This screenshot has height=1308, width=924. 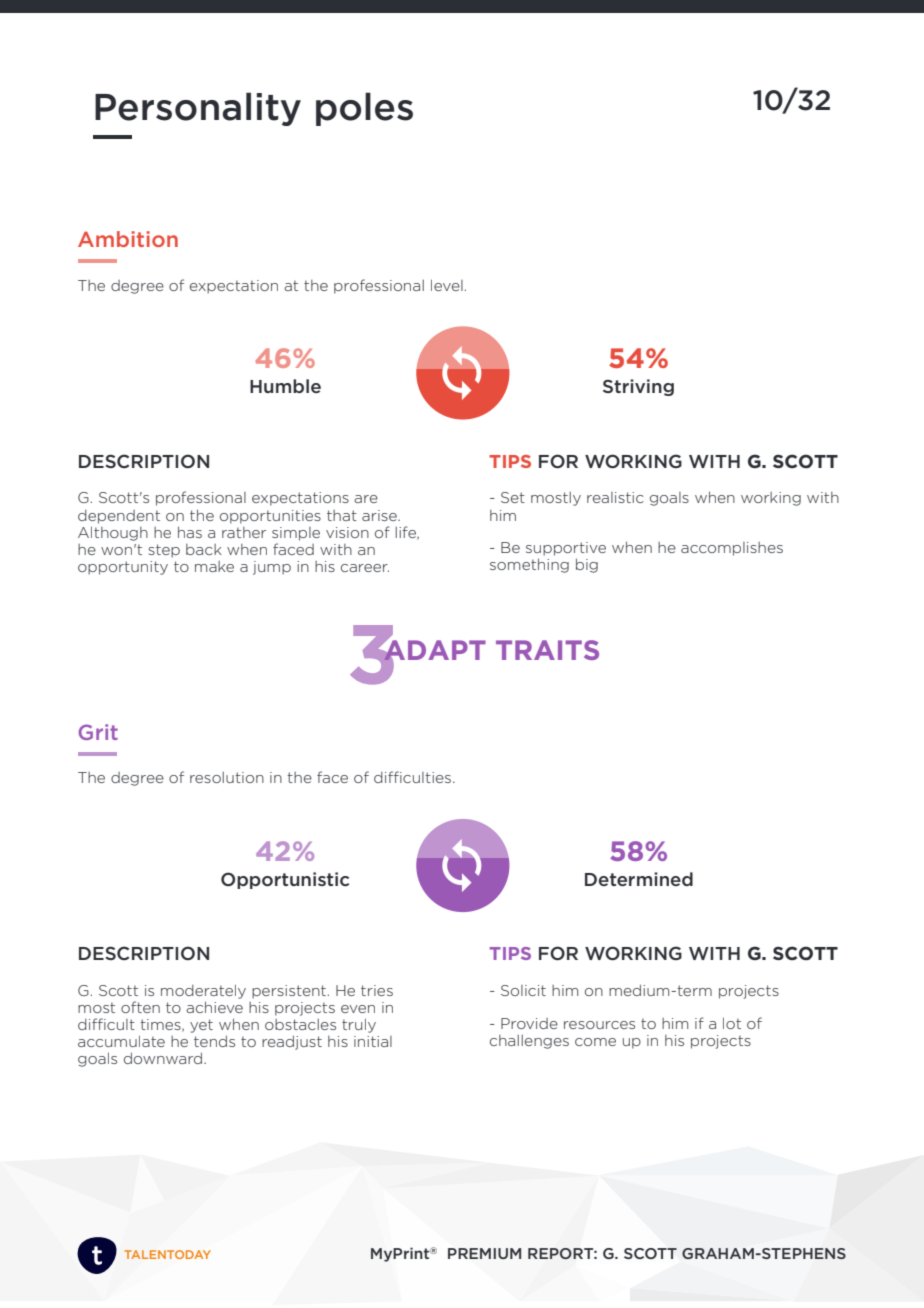 I want to click on come, so click(x=595, y=1042).
